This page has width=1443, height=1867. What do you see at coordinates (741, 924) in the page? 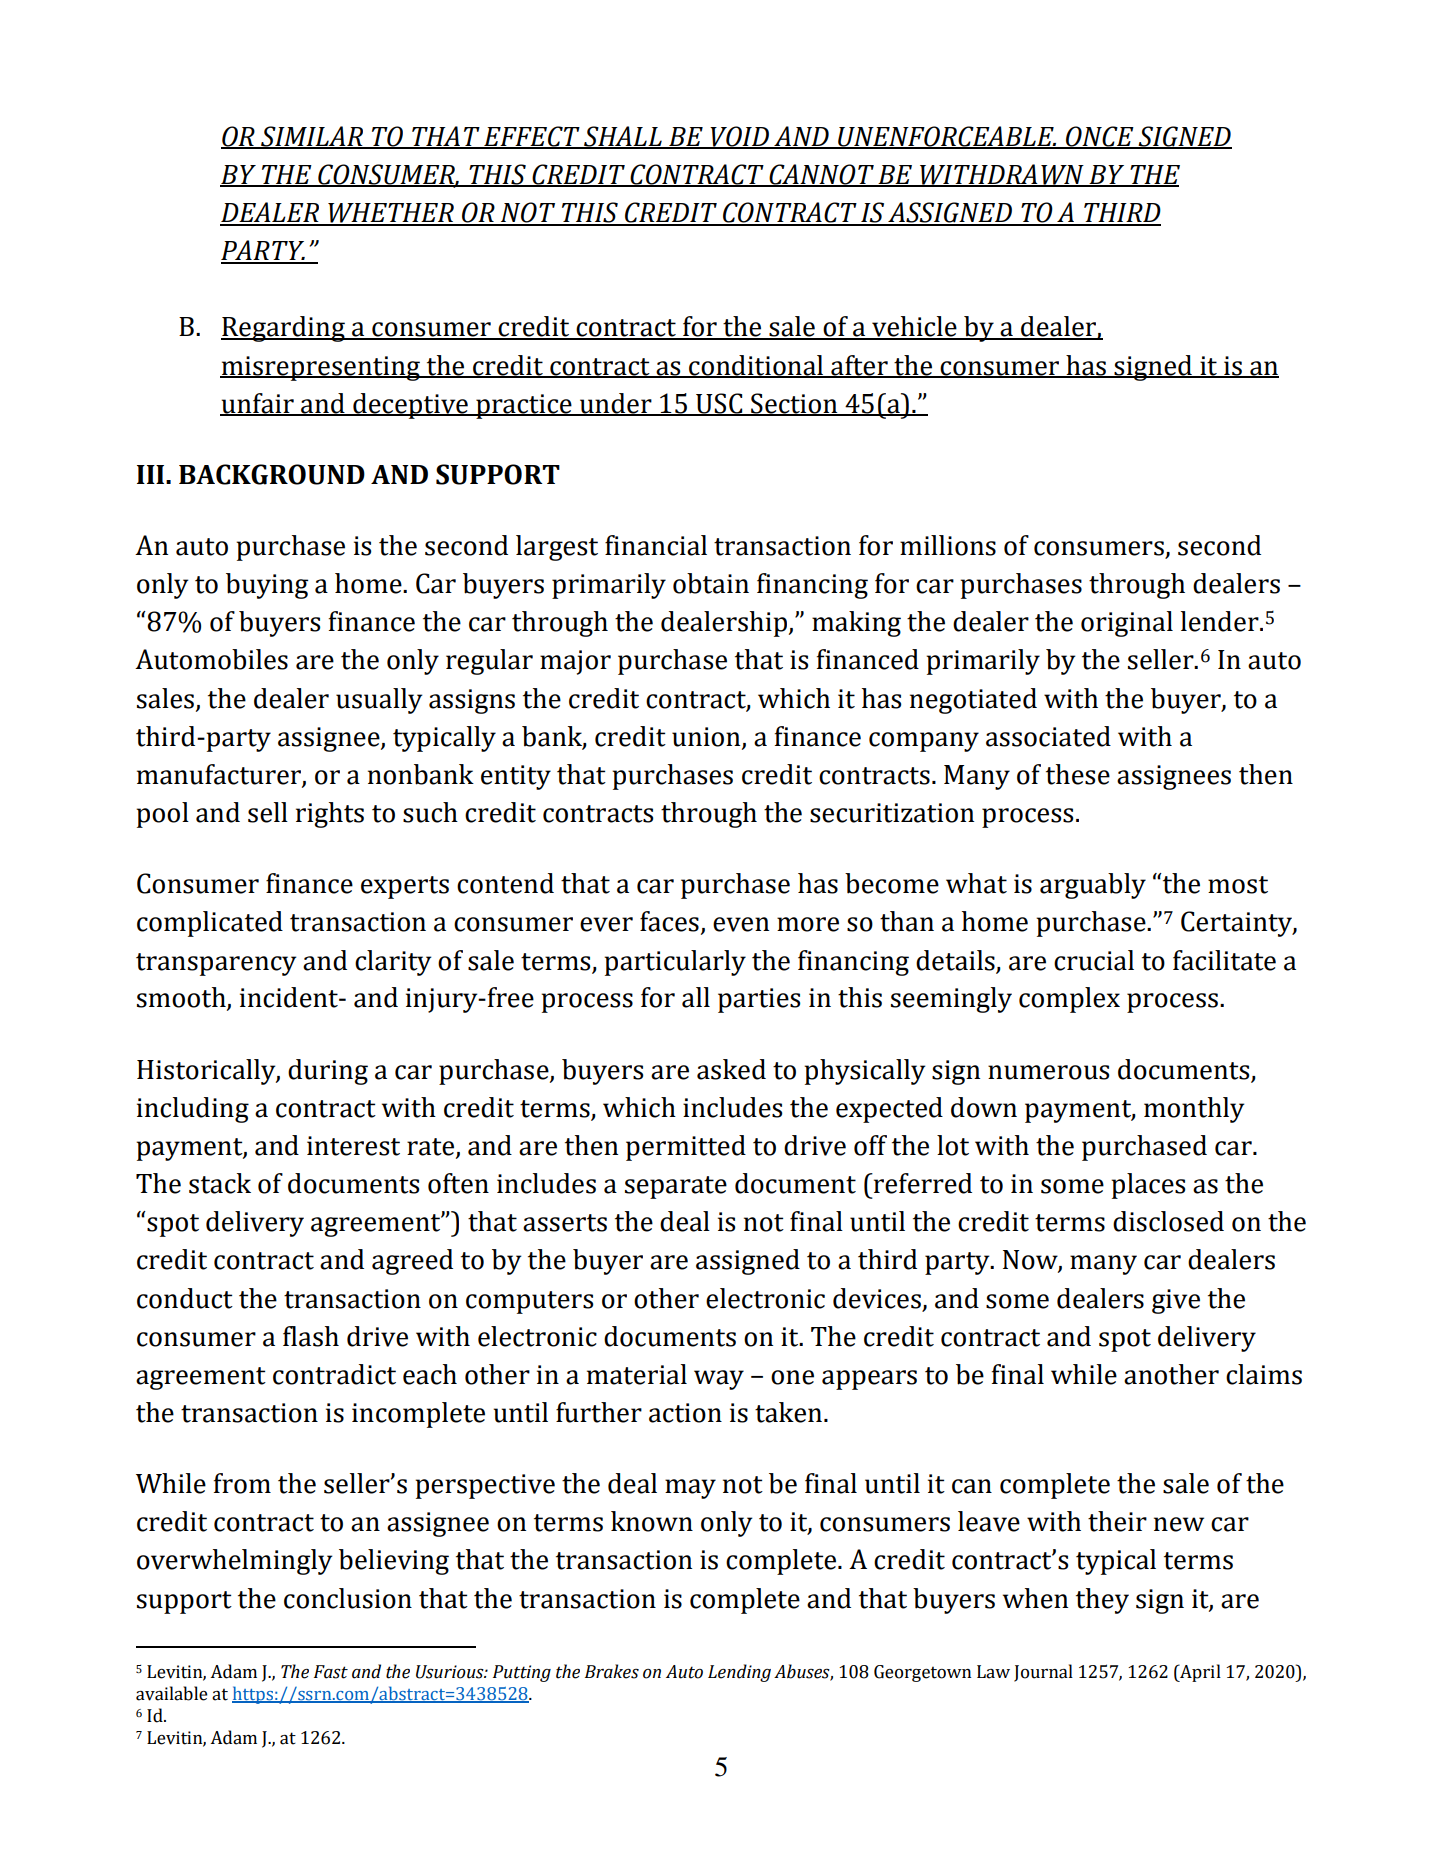
I see `even` at bounding box center [741, 924].
